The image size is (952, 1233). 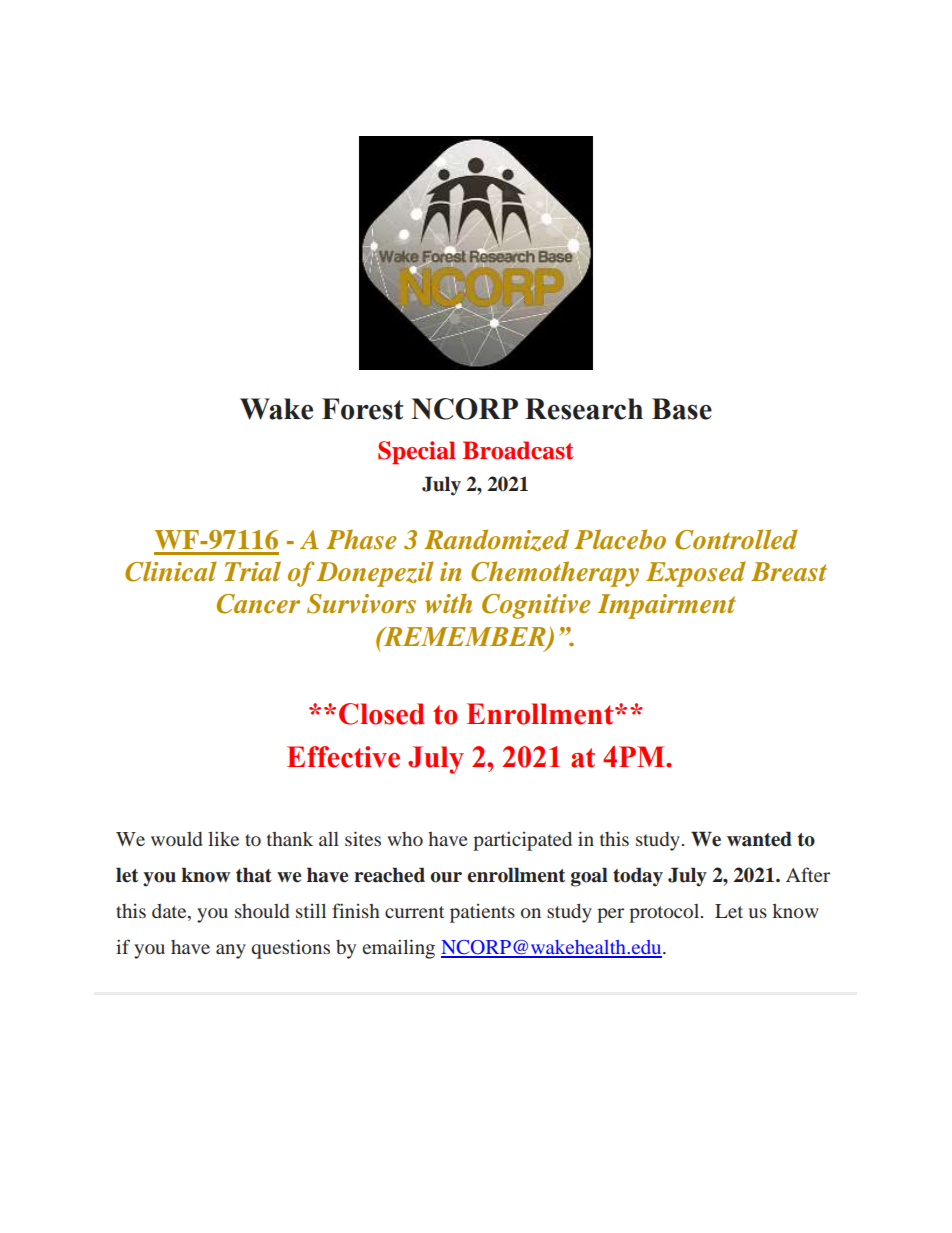 What do you see at coordinates (231, 951) in the screenshot?
I see `any` at bounding box center [231, 951].
